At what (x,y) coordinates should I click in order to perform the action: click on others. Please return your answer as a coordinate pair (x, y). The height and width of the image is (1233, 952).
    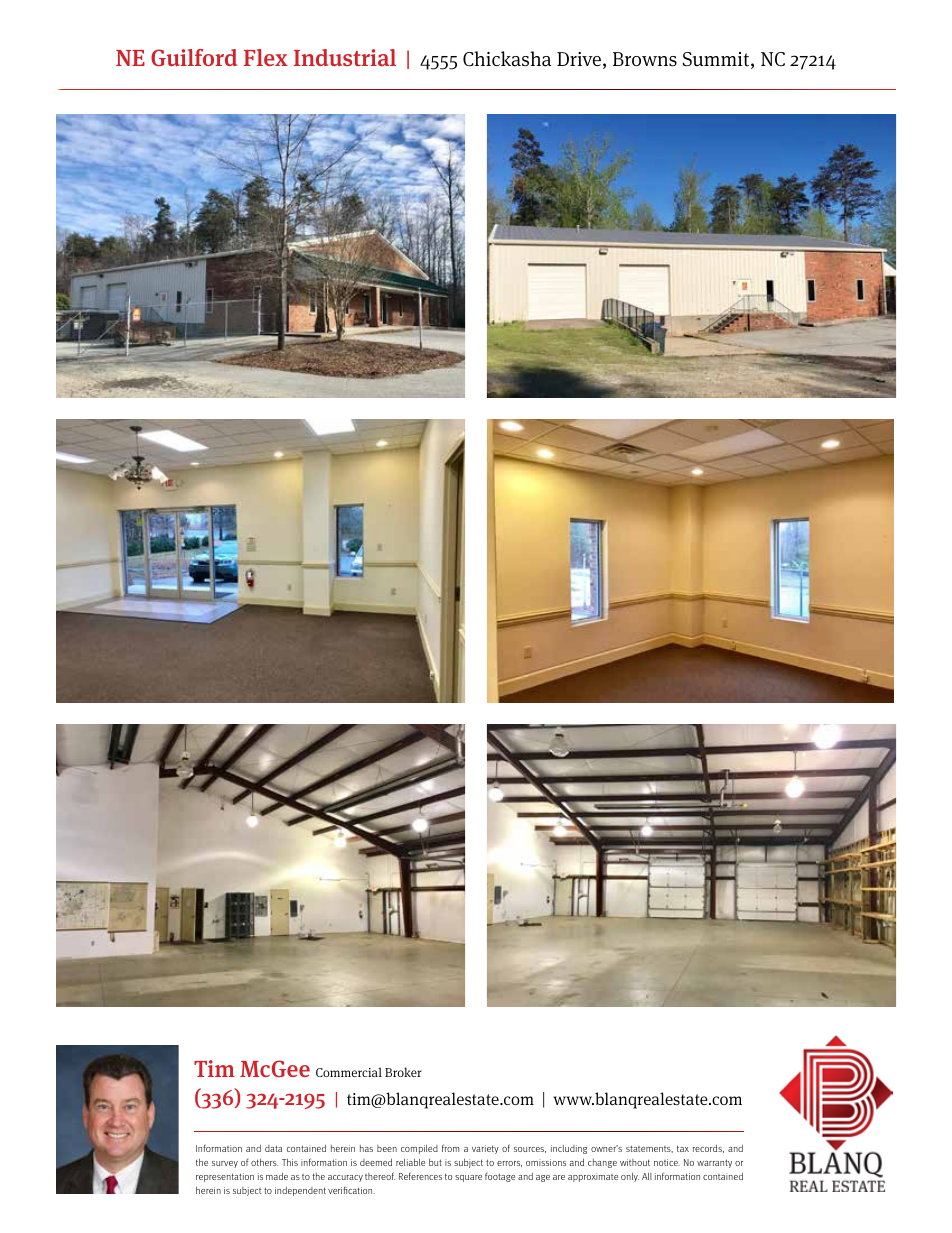
    Looking at the image, I should click on (264, 1162).
